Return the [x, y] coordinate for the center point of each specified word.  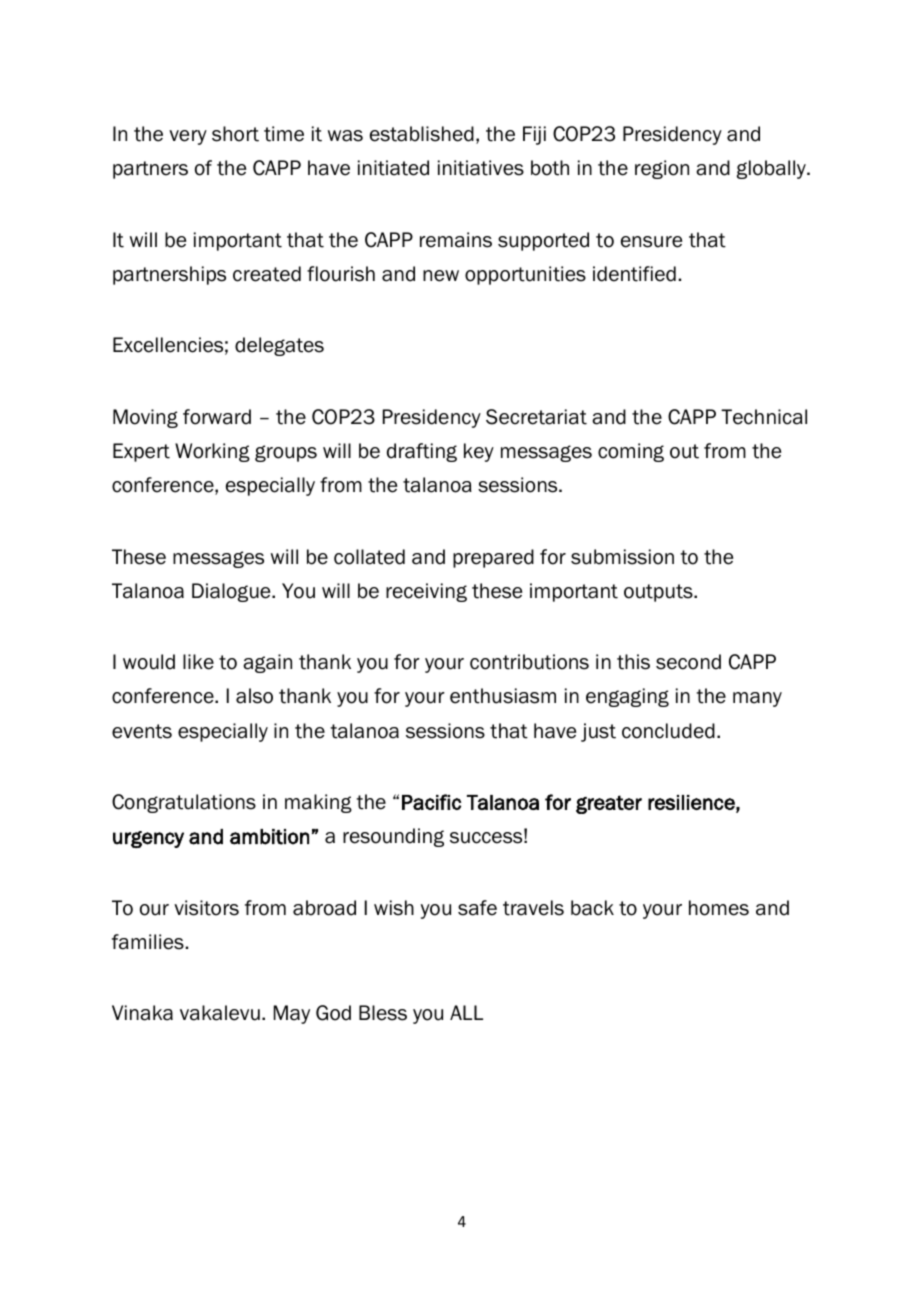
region [662, 169]
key [479, 452]
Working [212, 452]
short [235, 134]
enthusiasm [503, 696]
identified [634, 274]
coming [631, 452]
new [441, 276]
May [292, 1014]
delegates [279, 346]
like [198, 662]
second [688, 662]
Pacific [431, 802]
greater [609, 804]
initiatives [481, 168]
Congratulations [184, 803]
